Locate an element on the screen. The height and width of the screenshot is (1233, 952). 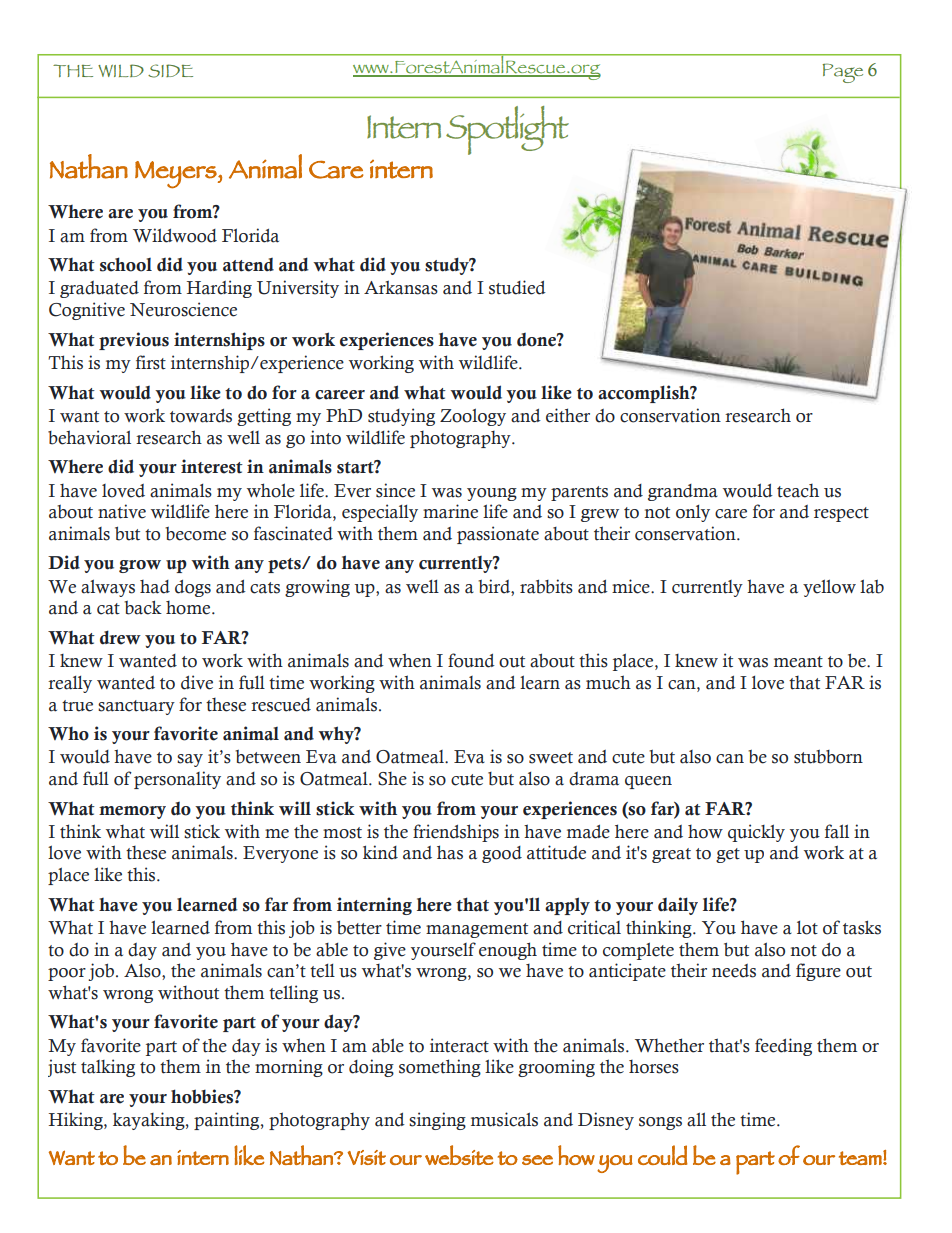
stubborn is located at coordinates (828, 757).
